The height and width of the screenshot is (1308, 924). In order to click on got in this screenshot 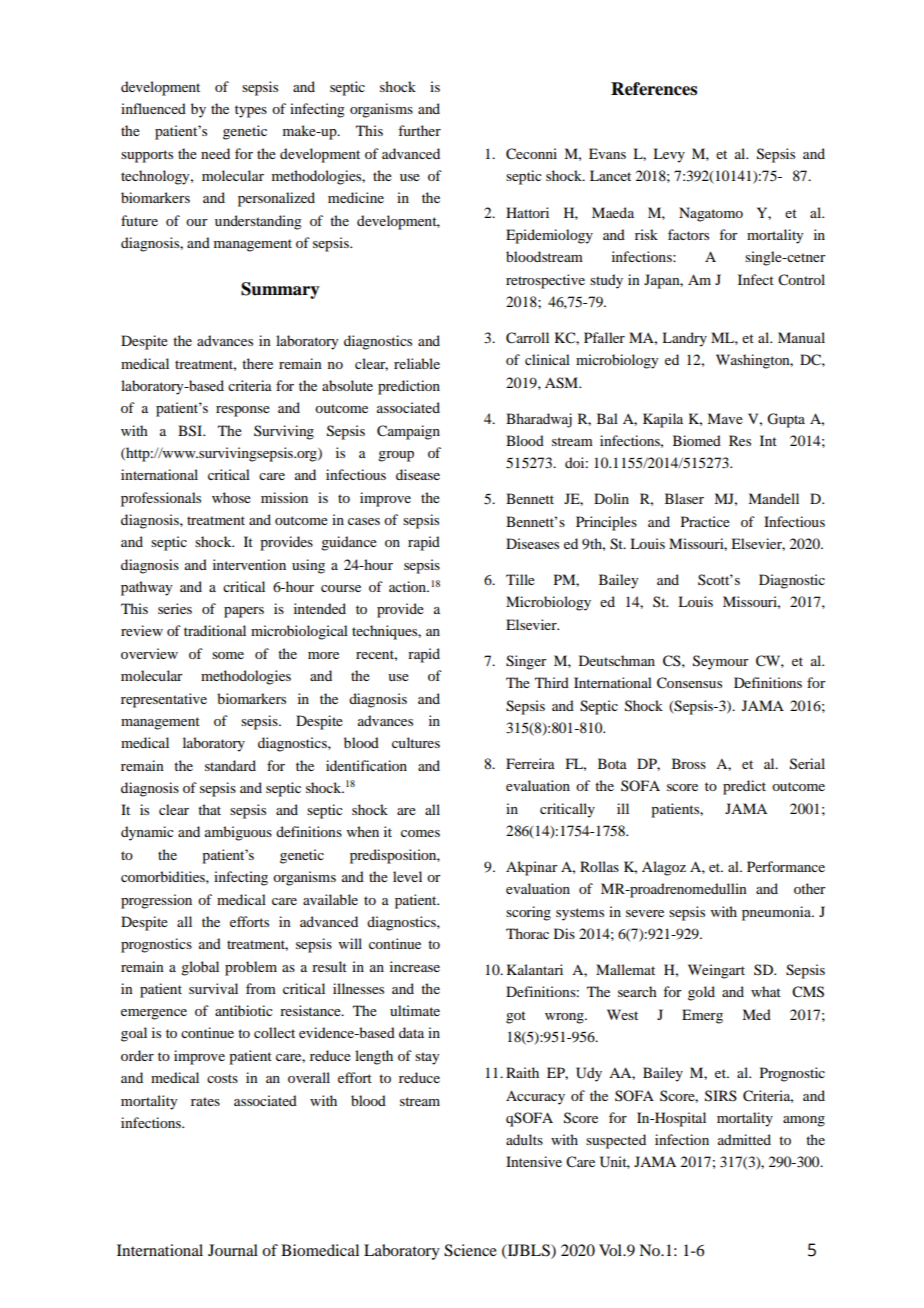, I will do `click(516, 1017)`.
